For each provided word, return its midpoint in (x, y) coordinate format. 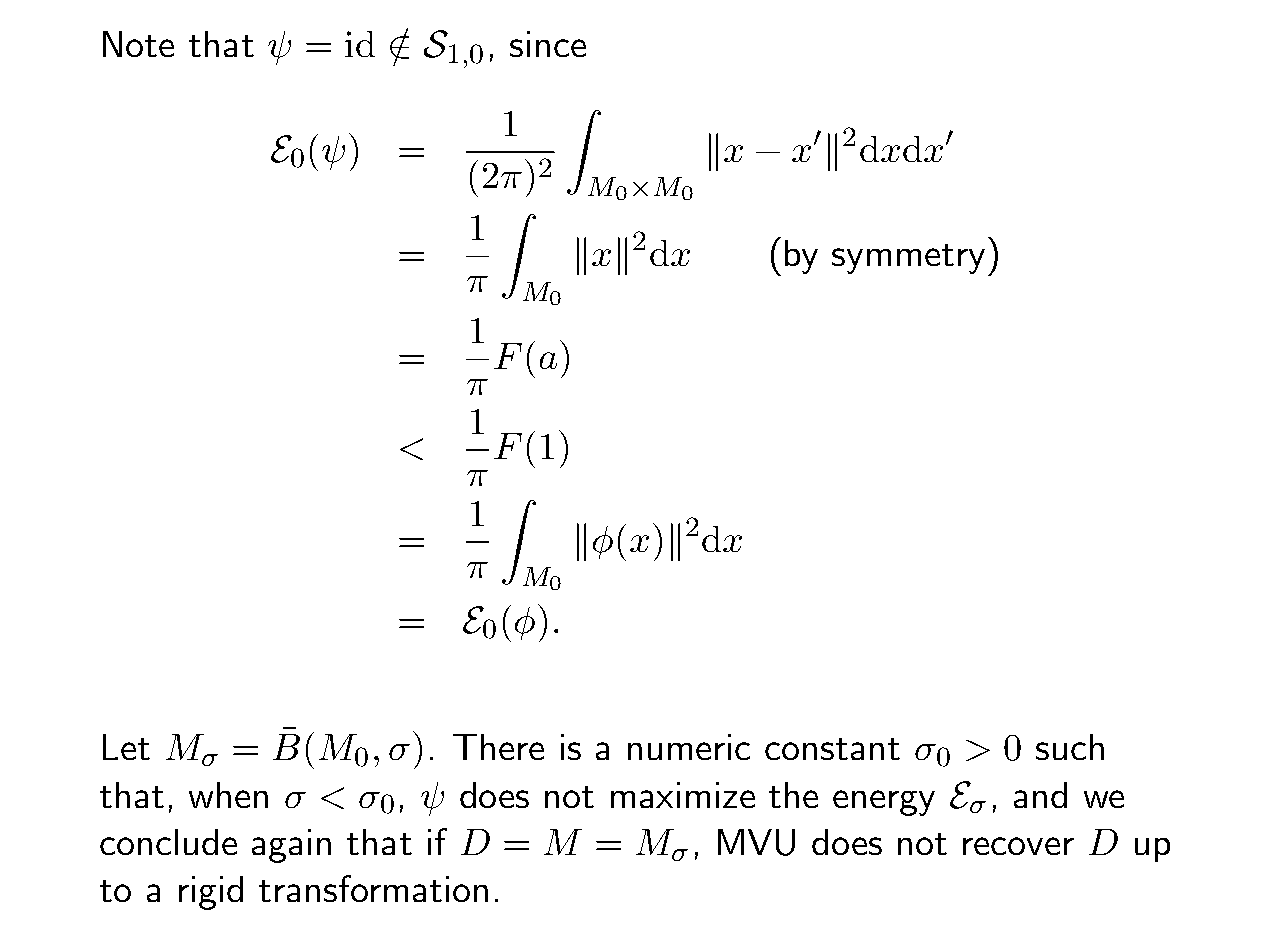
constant (832, 749)
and (1040, 795)
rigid (211, 893)
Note (138, 44)
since (548, 44)
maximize (683, 795)
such (1070, 747)
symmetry (908, 259)
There (498, 747)
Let (126, 747)
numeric (689, 747)
